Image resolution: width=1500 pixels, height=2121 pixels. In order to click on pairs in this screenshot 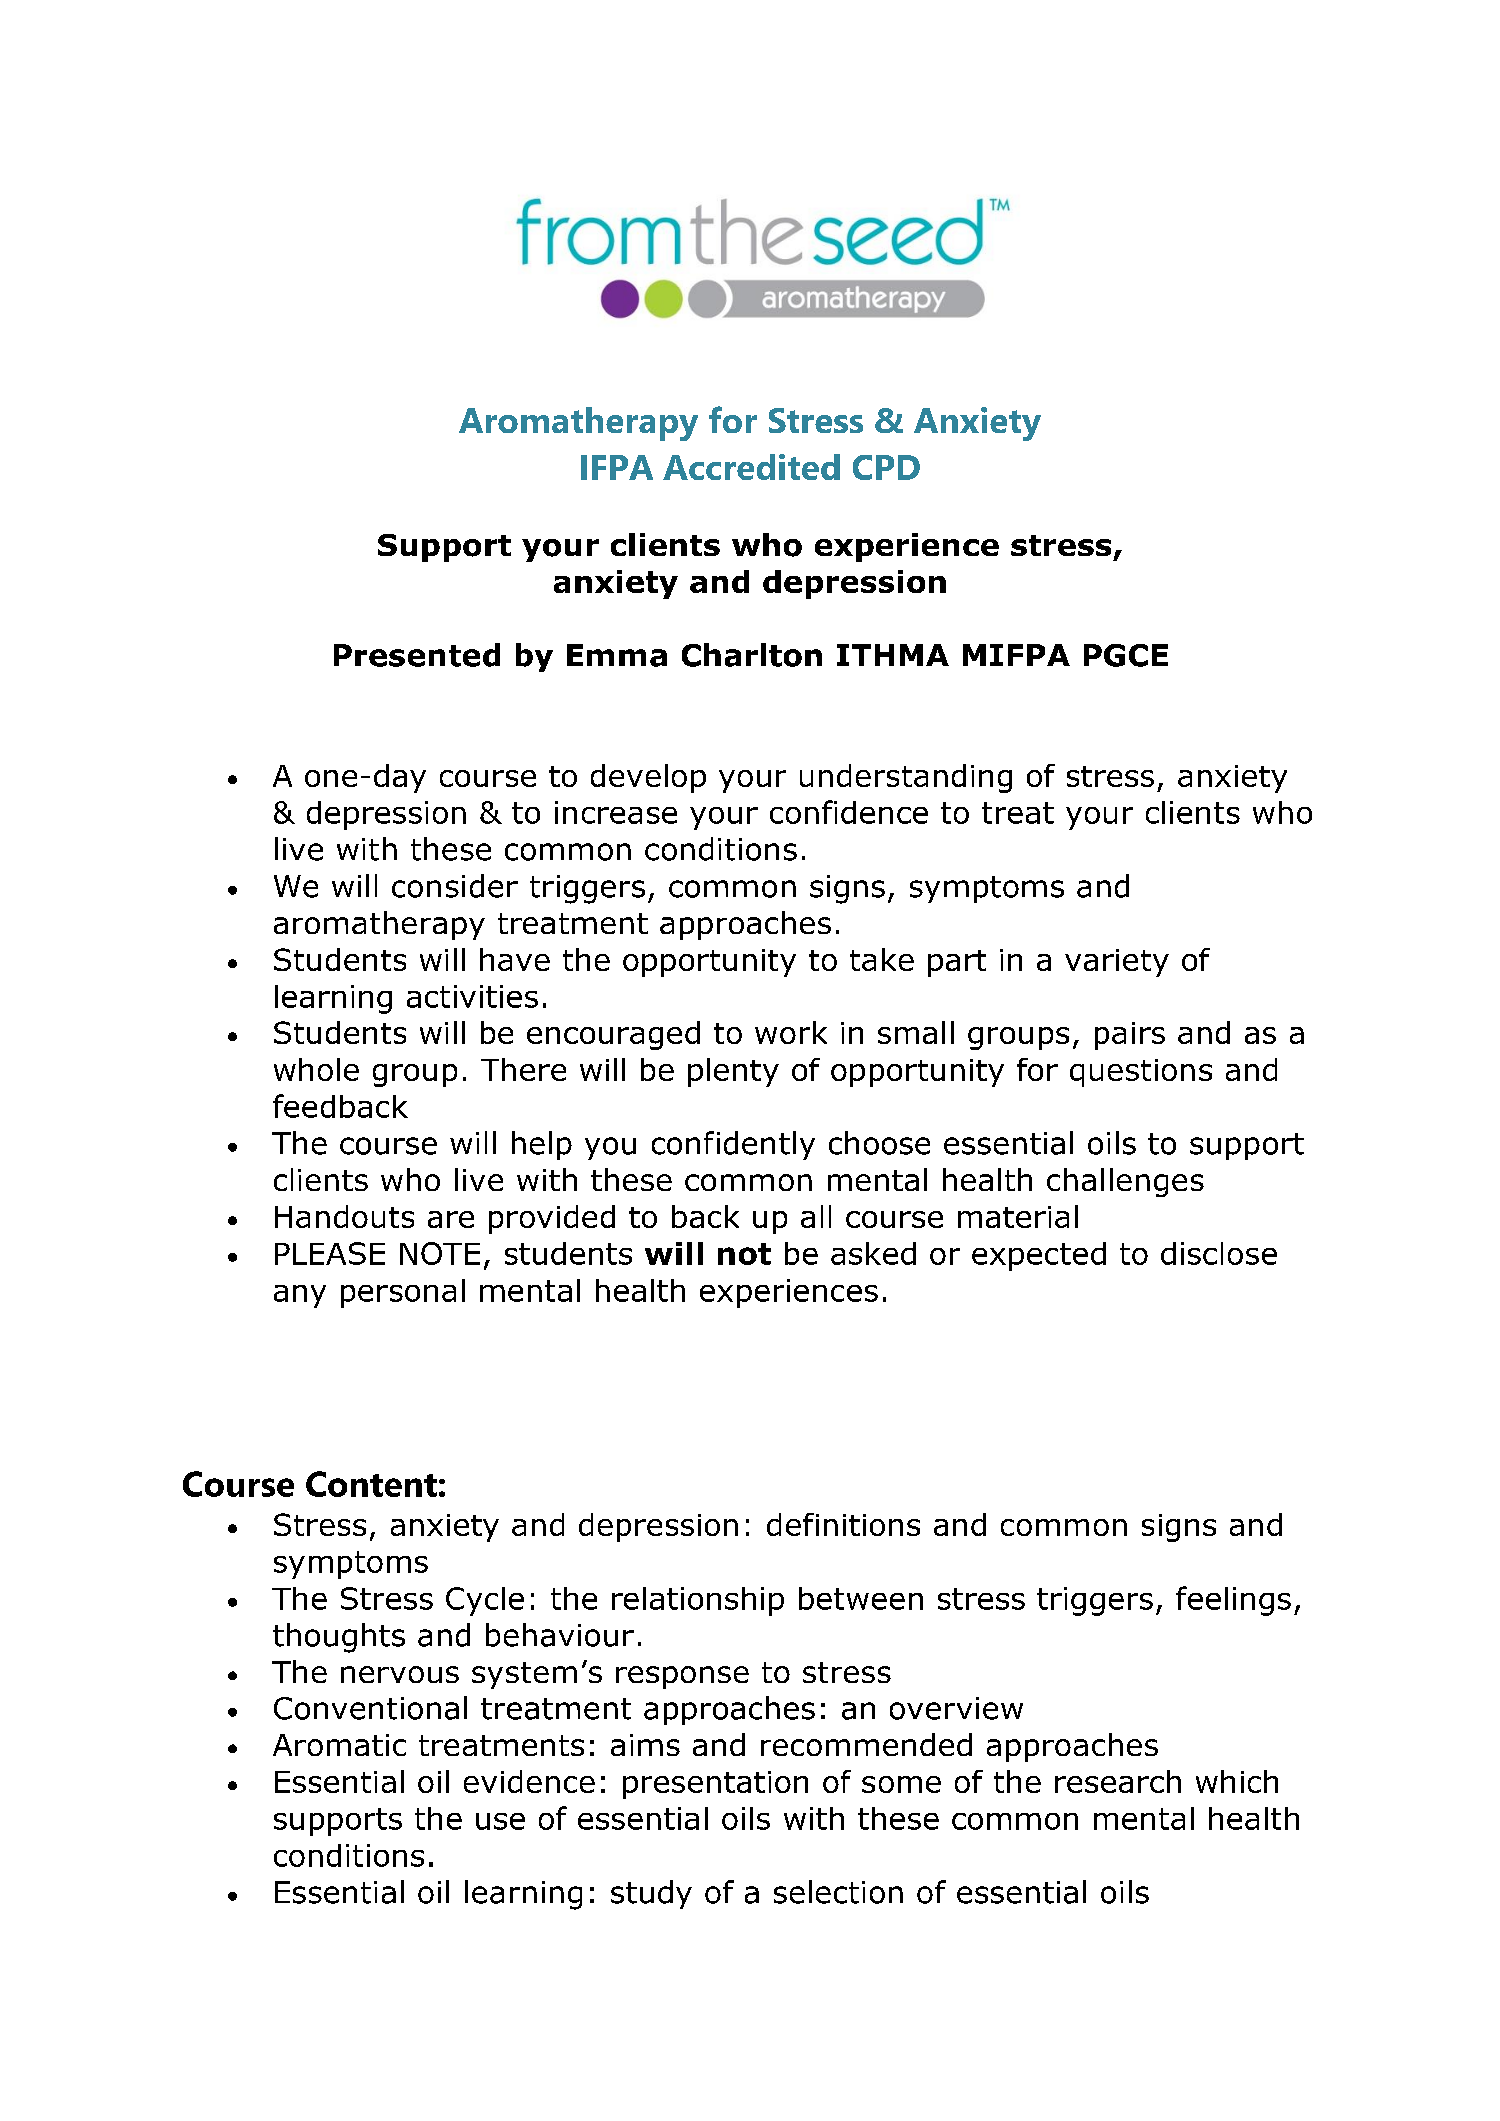, I will do `click(1130, 1036)`.
